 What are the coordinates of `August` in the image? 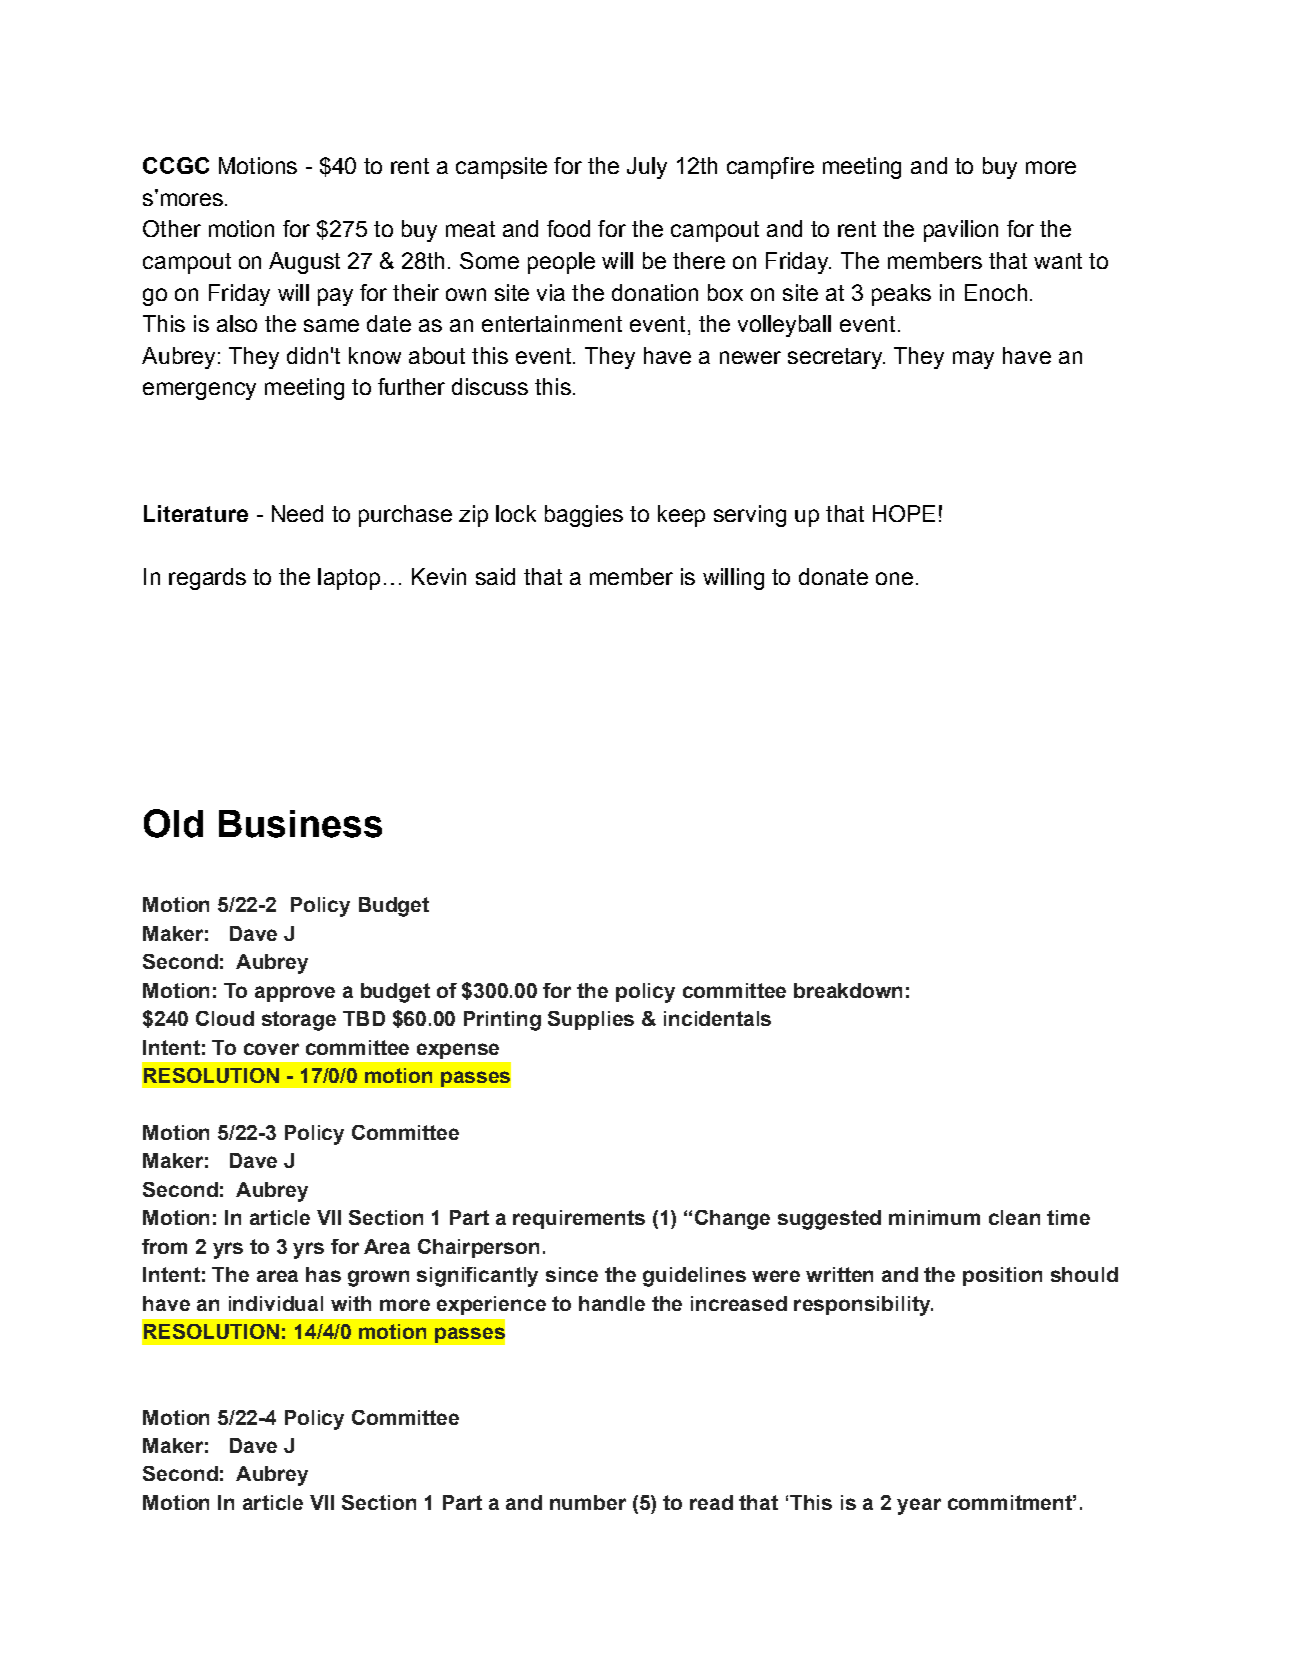 It's located at (304, 263).
